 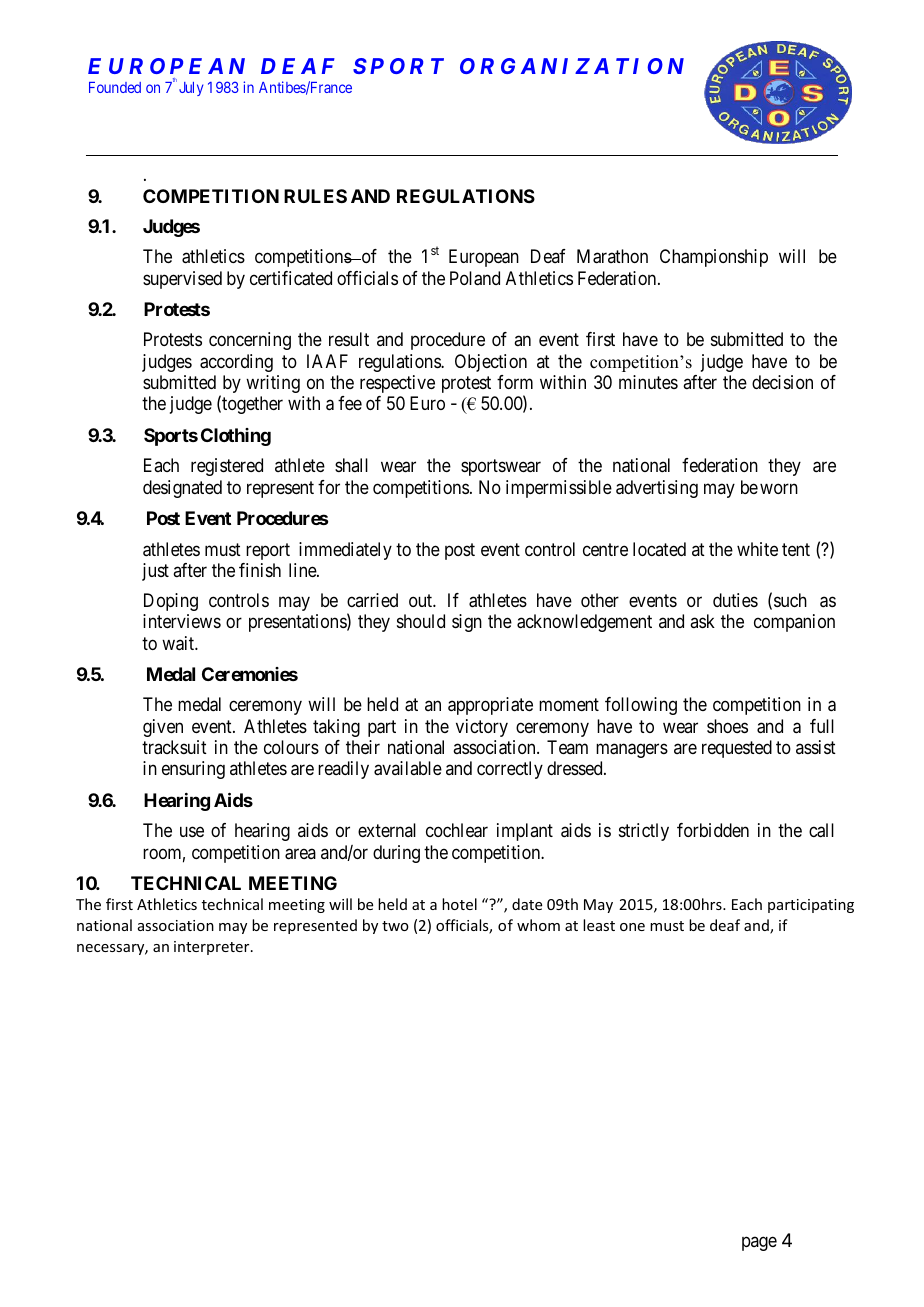 What do you see at coordinates (632, 927) in the screenshot?
I see `one` at bounding box center [632, 927].
